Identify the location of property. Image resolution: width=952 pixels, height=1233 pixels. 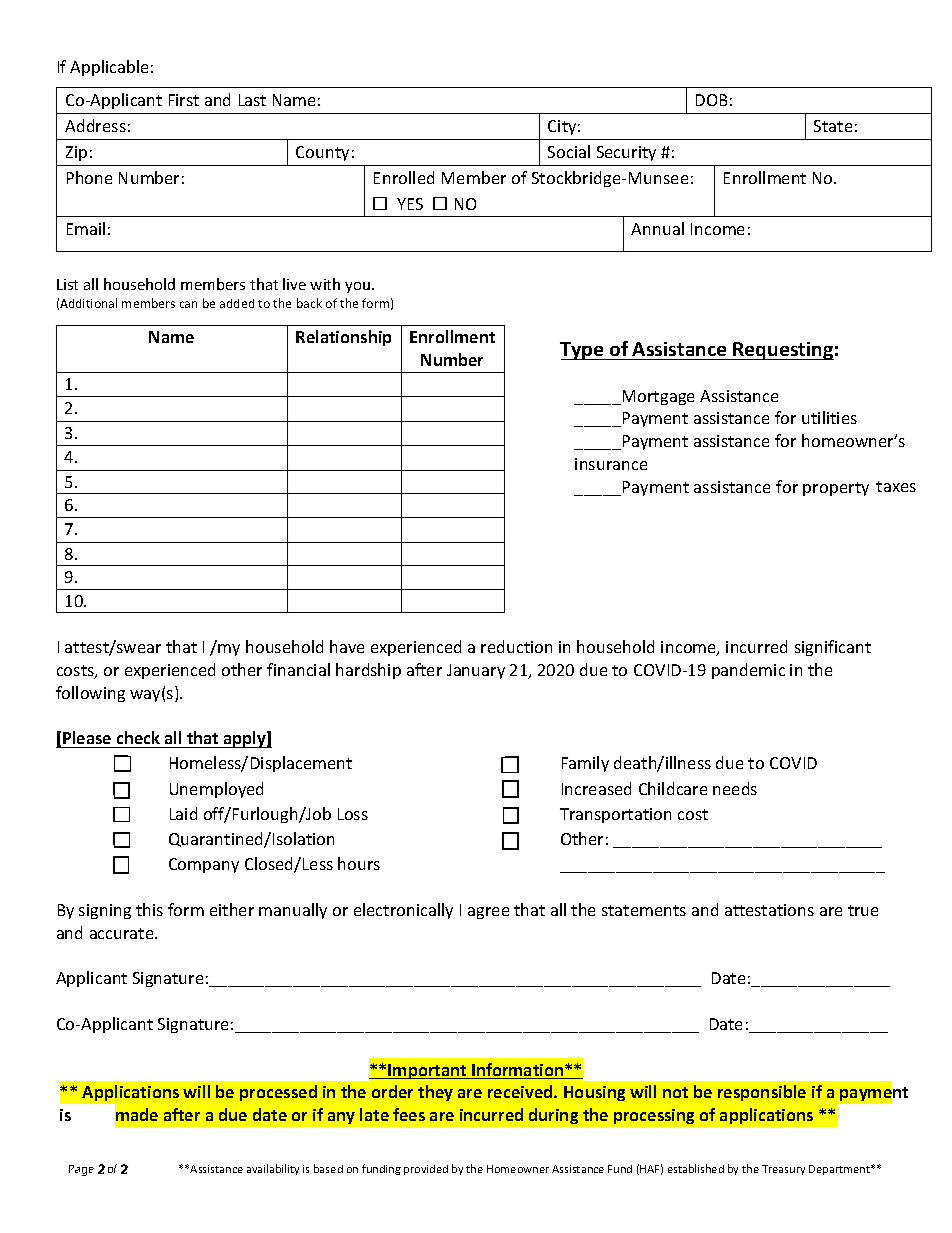
(836, 489).
